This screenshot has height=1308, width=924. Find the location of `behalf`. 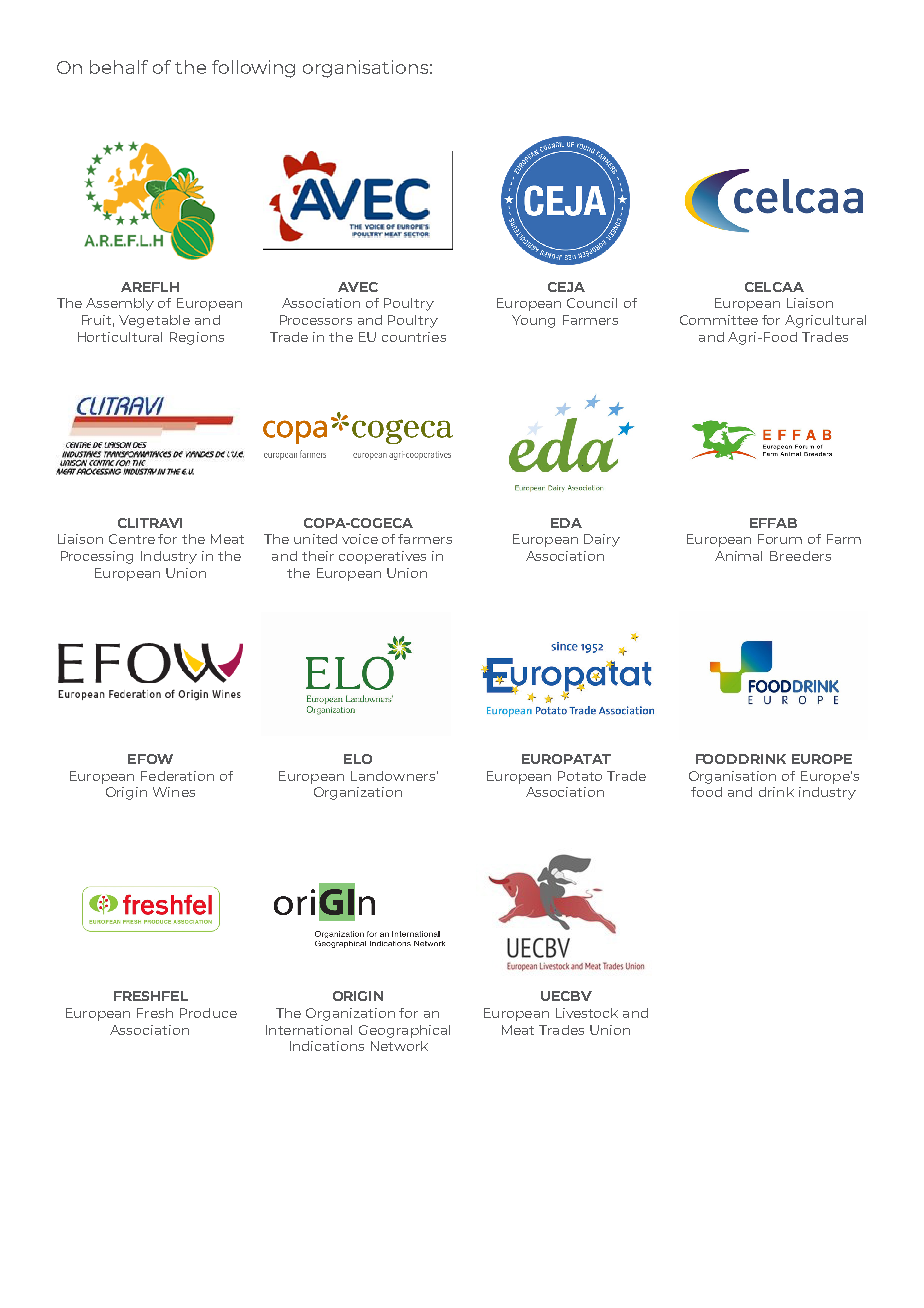

behalf is located at coordinates (119, 67).
